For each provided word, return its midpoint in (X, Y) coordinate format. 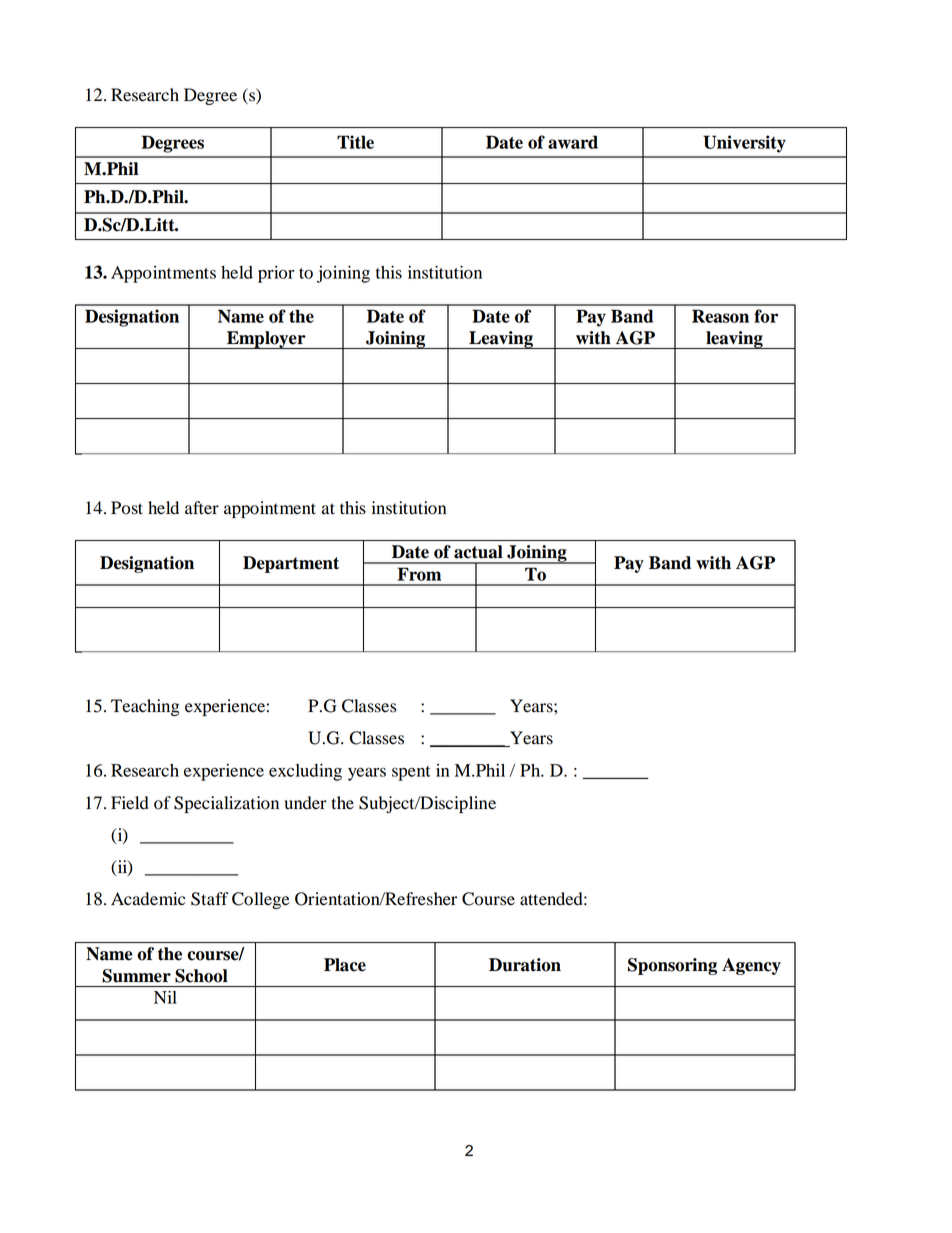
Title (355, 142)
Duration (525, 965)
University (744, 144)
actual (478, 552)
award (573, 142)
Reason (720, 316)
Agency (751, 966)
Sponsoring (672, 966)
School (201, 976)
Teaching (145, 707)
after (202, 508)
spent (411, 773)
